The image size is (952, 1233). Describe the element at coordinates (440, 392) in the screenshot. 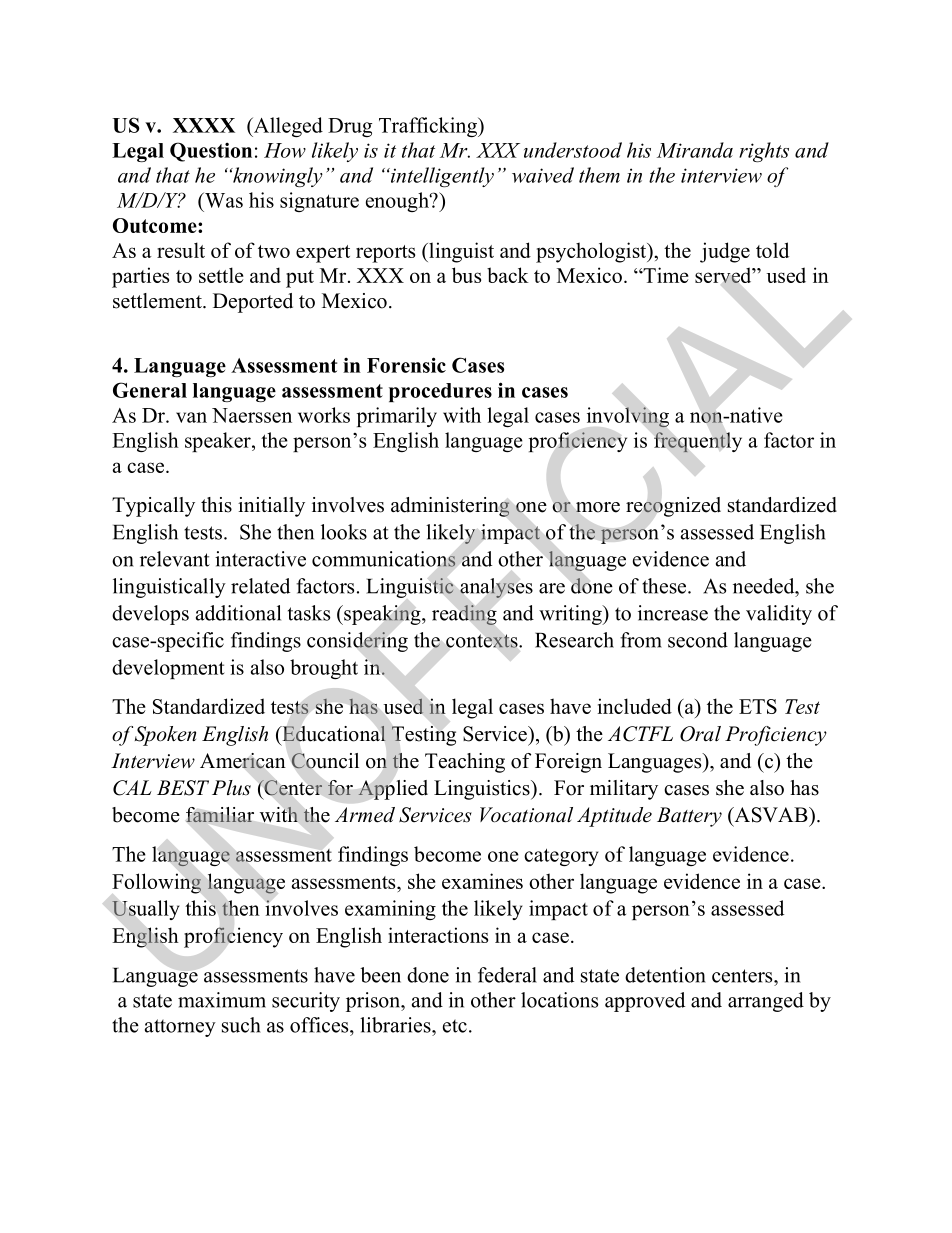

I see `procedures` at that location.
